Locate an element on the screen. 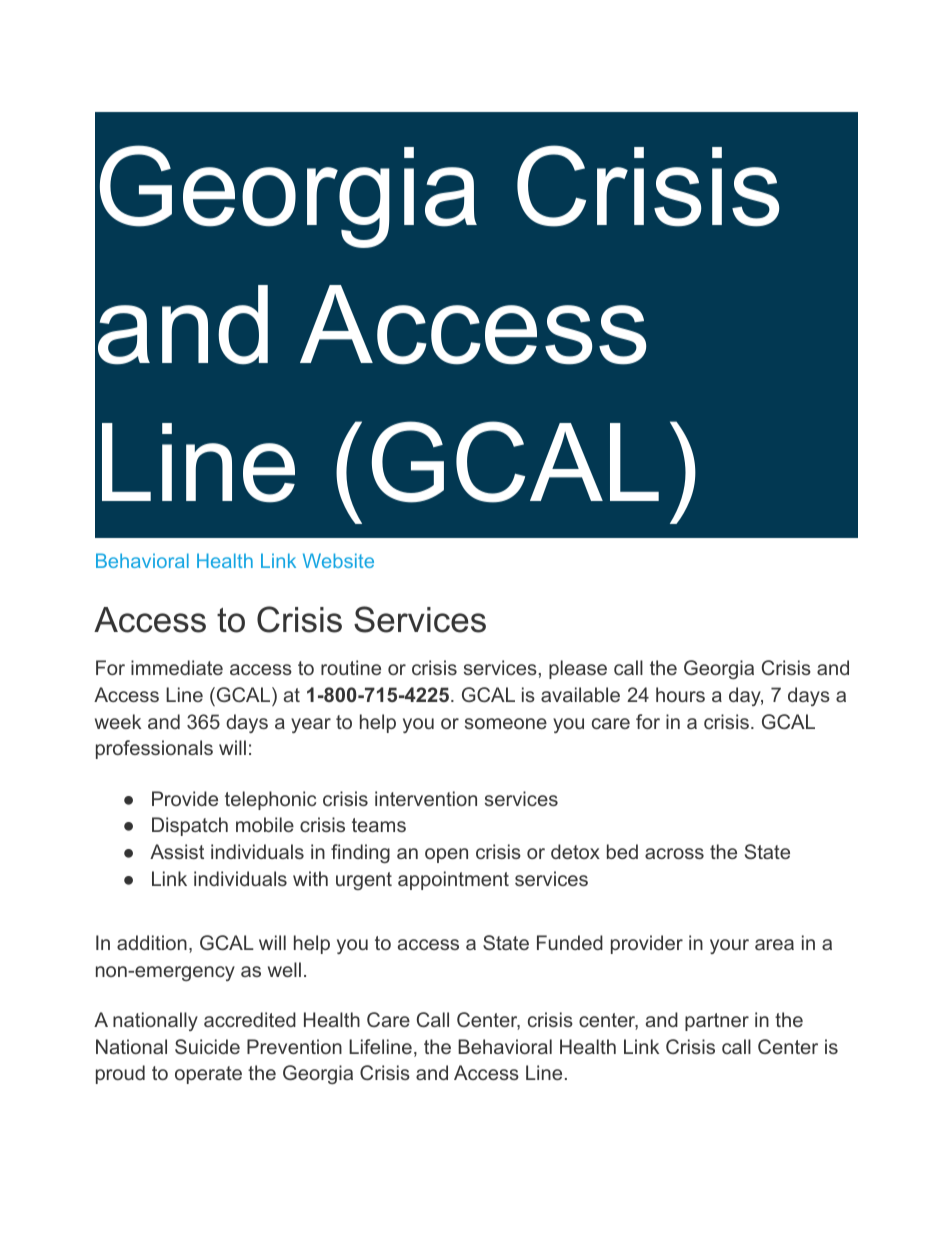  hours is located at coordinates (680, 694).
